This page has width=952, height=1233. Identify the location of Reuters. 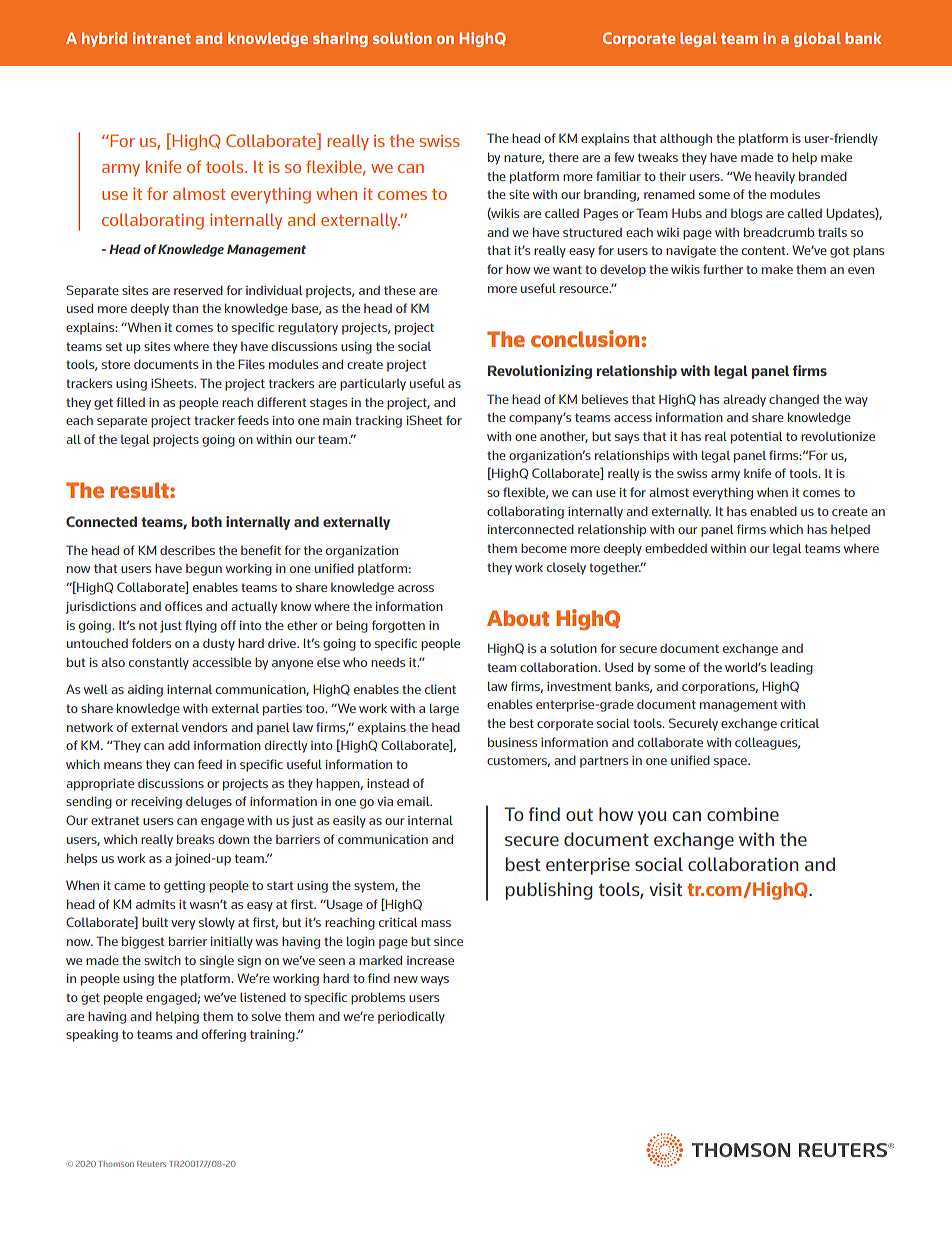
(151, 1164).
